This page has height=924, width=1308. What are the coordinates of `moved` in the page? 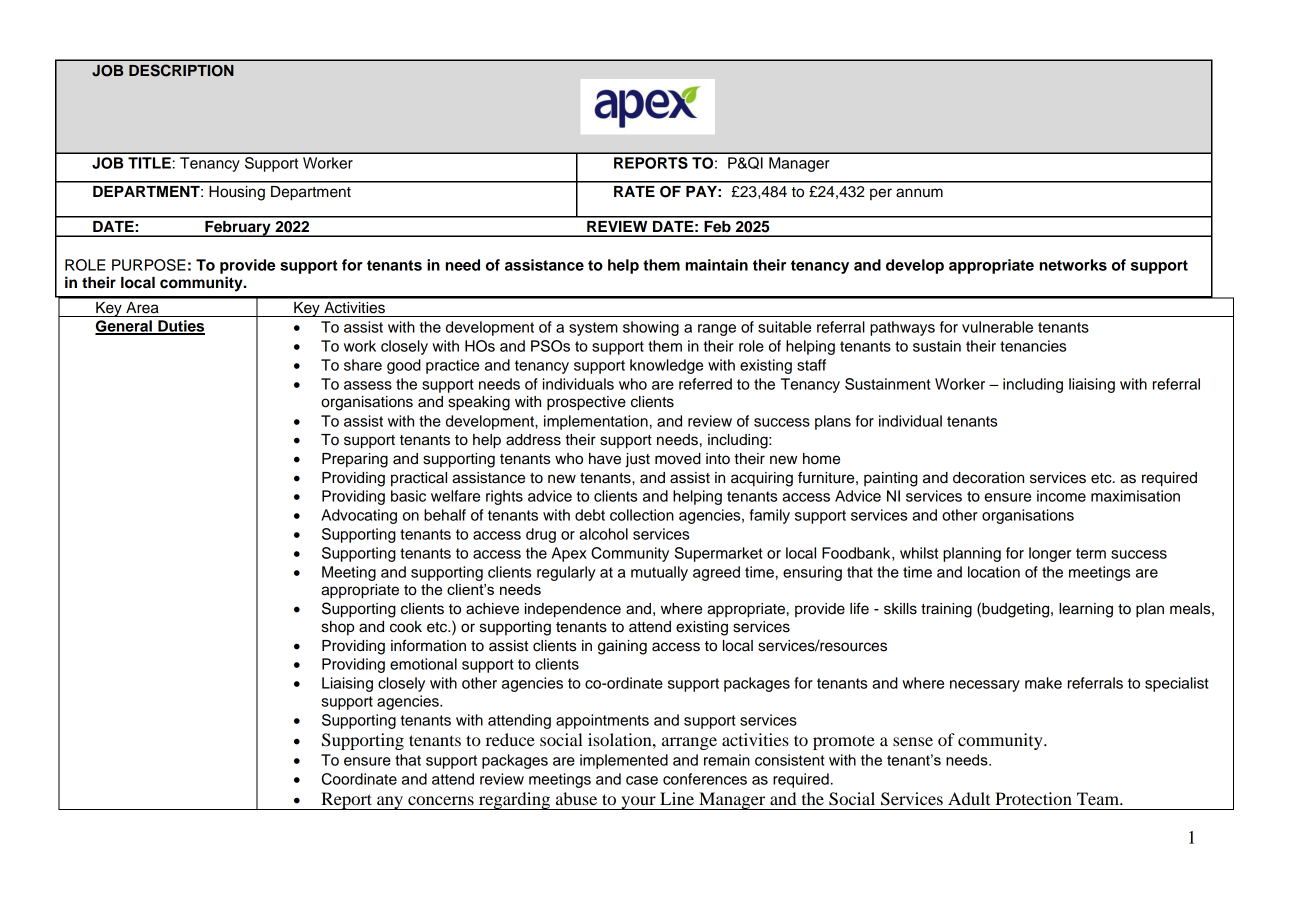 It's located at (678, 459).
